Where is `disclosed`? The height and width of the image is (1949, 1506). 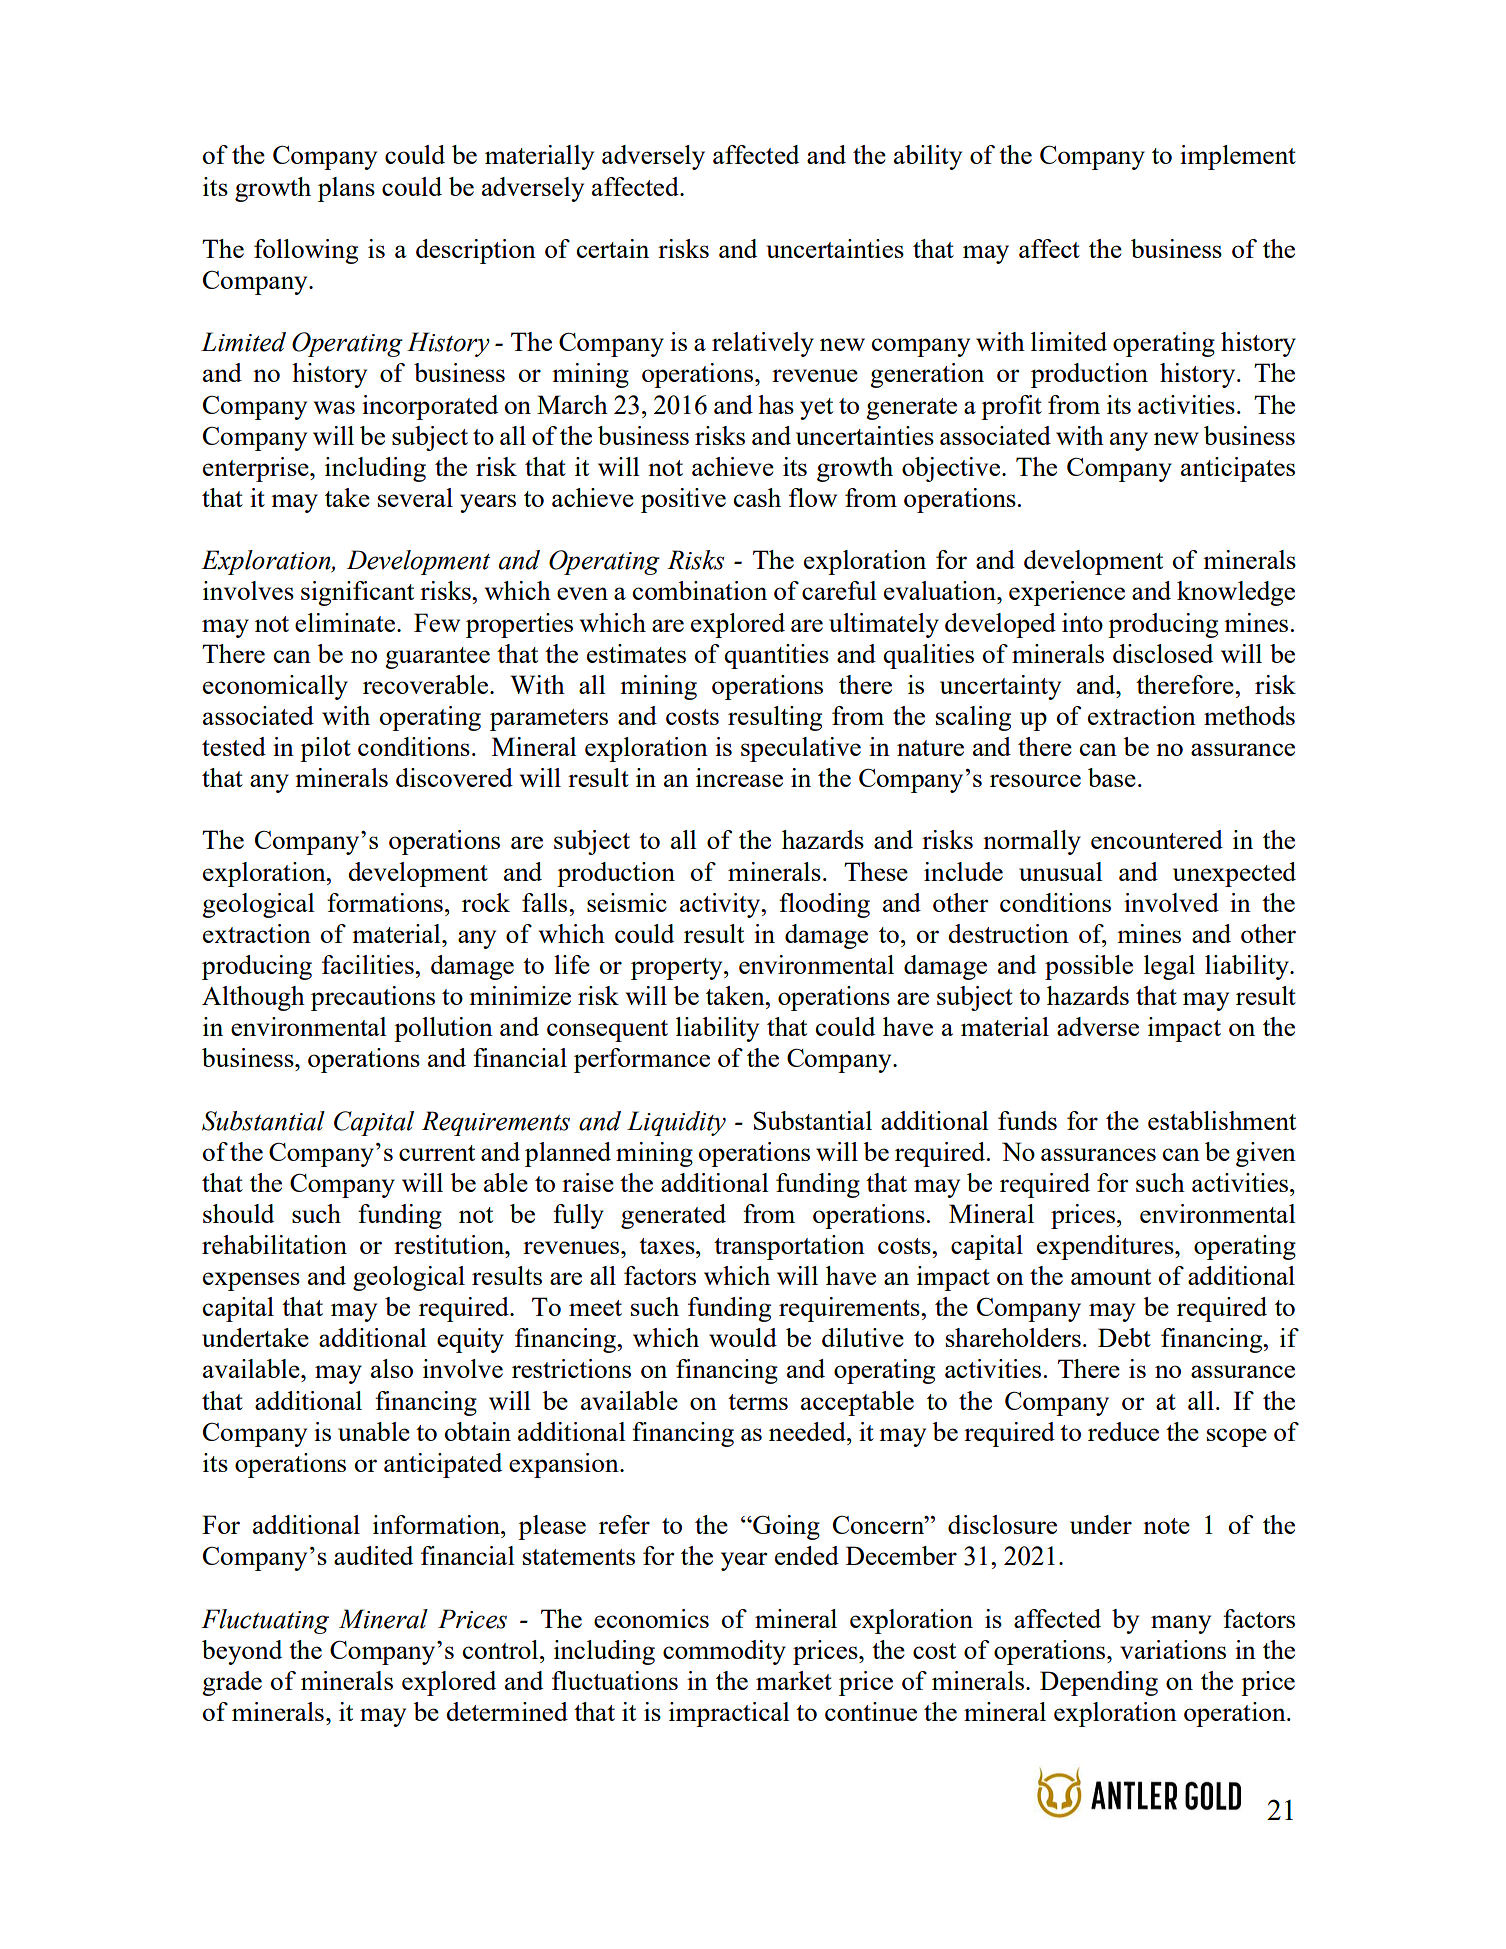 disclosed is located at coordinates (1163, 653).
